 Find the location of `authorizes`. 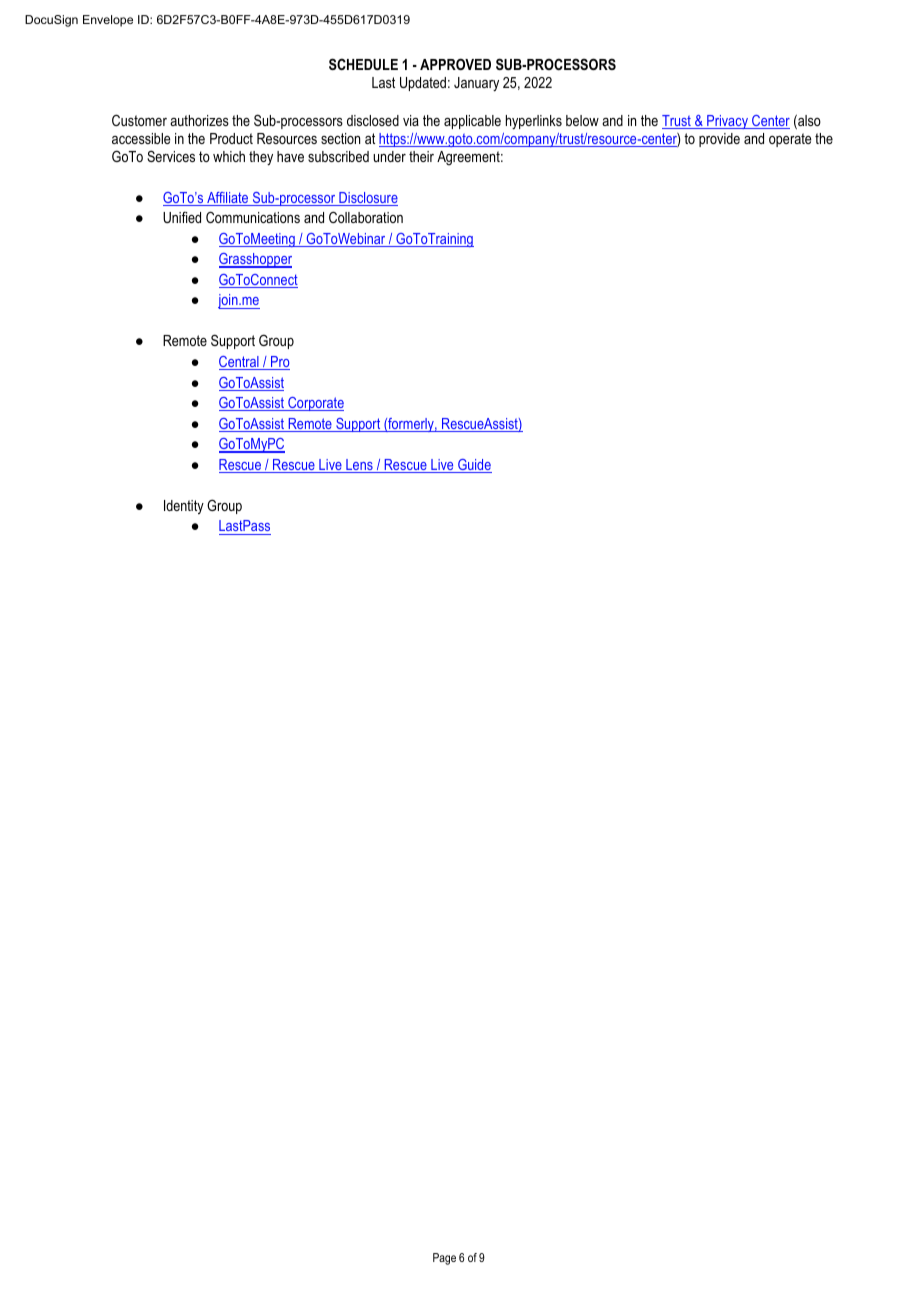

authorizes is located at coordinates (199, 120).
